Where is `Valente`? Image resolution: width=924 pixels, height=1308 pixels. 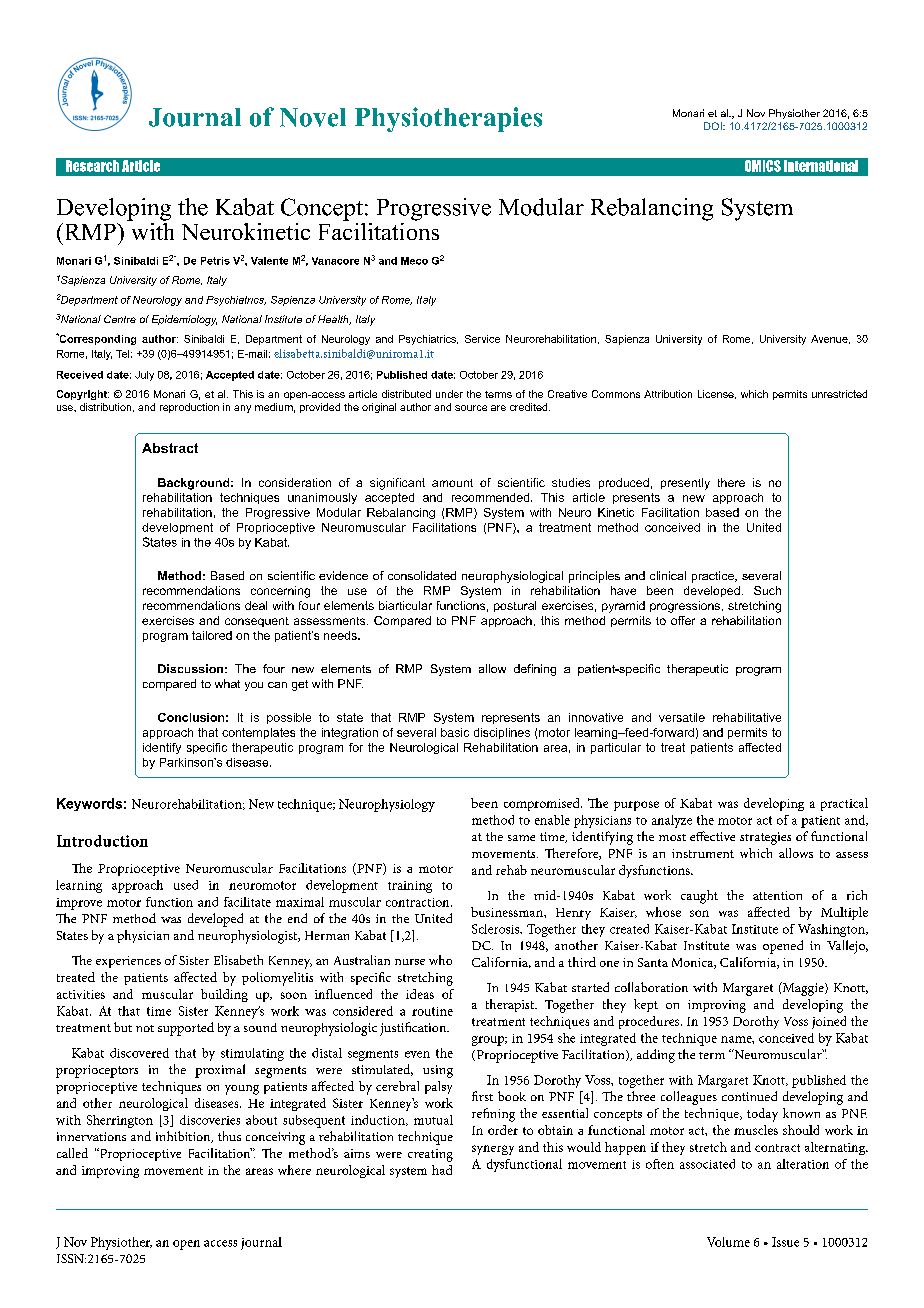 Valente is located at coordinates (269, 261).
